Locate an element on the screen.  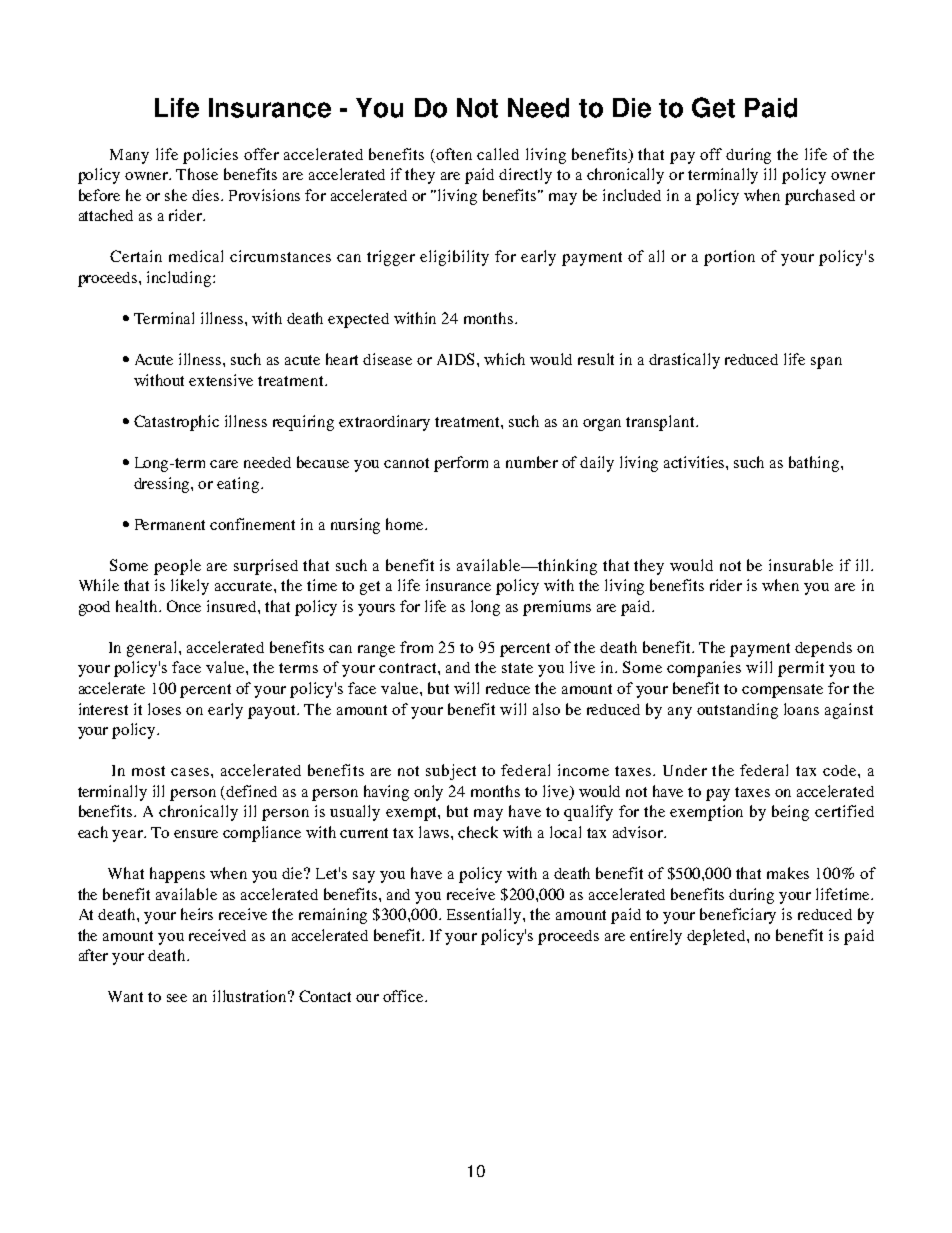
people is located at coordinates (177, 567).
